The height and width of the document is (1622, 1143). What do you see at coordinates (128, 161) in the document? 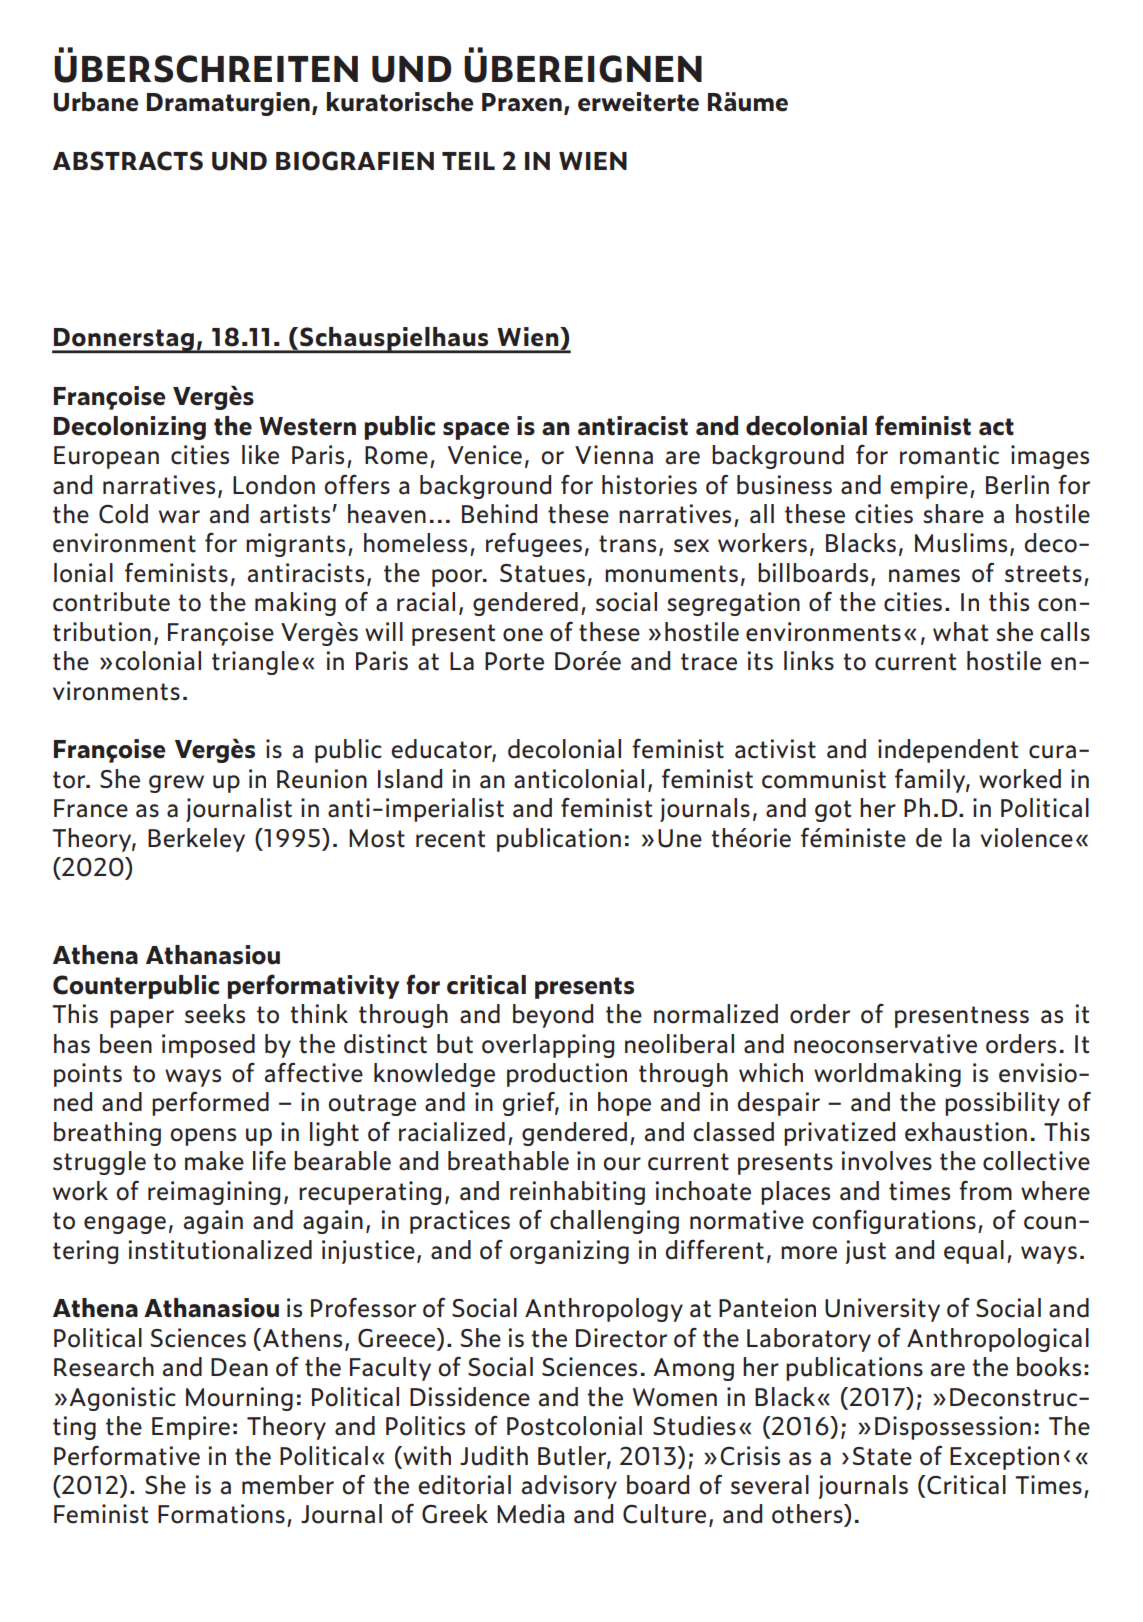
I see `ABSTRACTS` at bounding box center [128, 161].
